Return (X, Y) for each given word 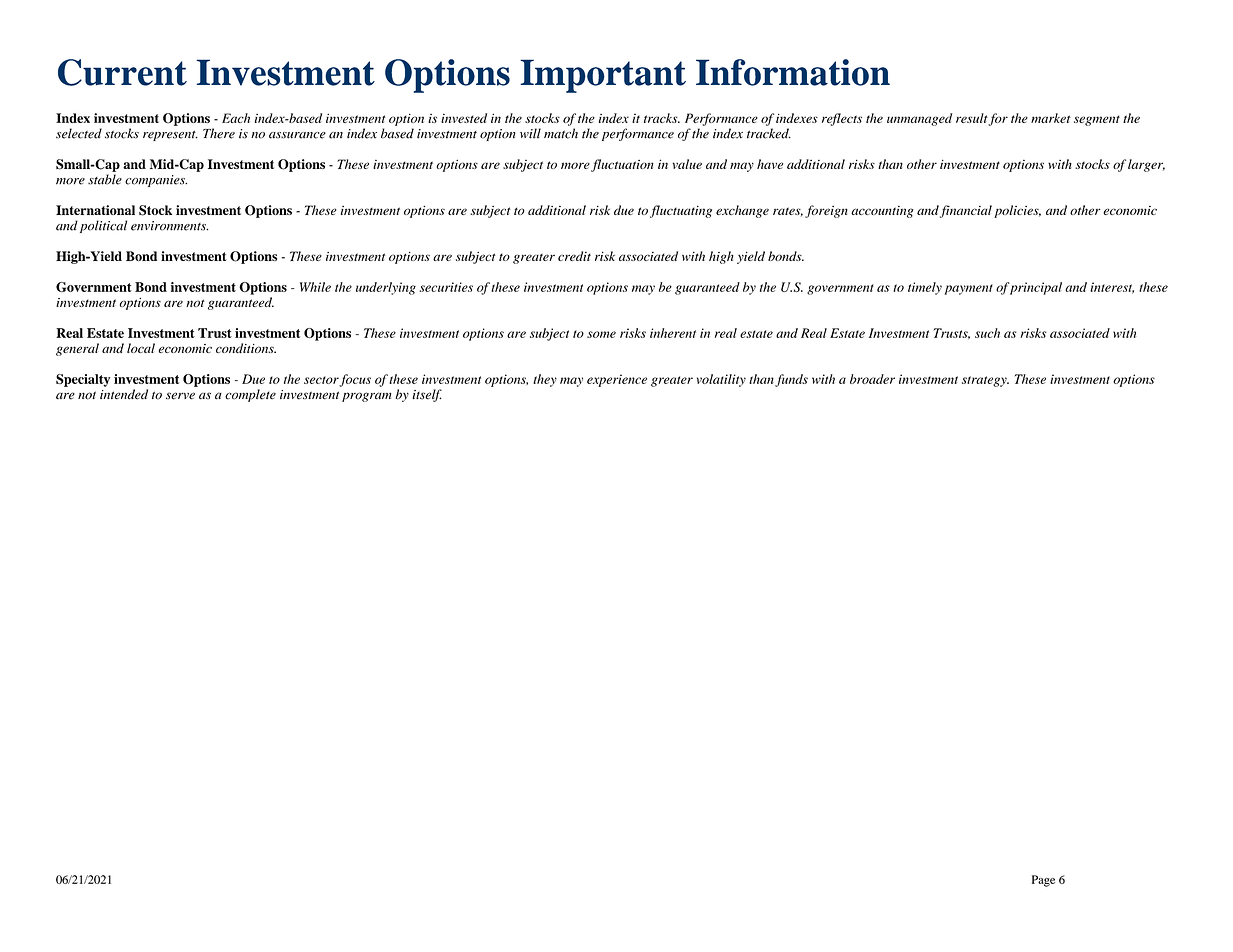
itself (427, 395)
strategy (985, 381)
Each (236, 118)
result (972, 119)
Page (1043, 881)
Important (603, 76)
